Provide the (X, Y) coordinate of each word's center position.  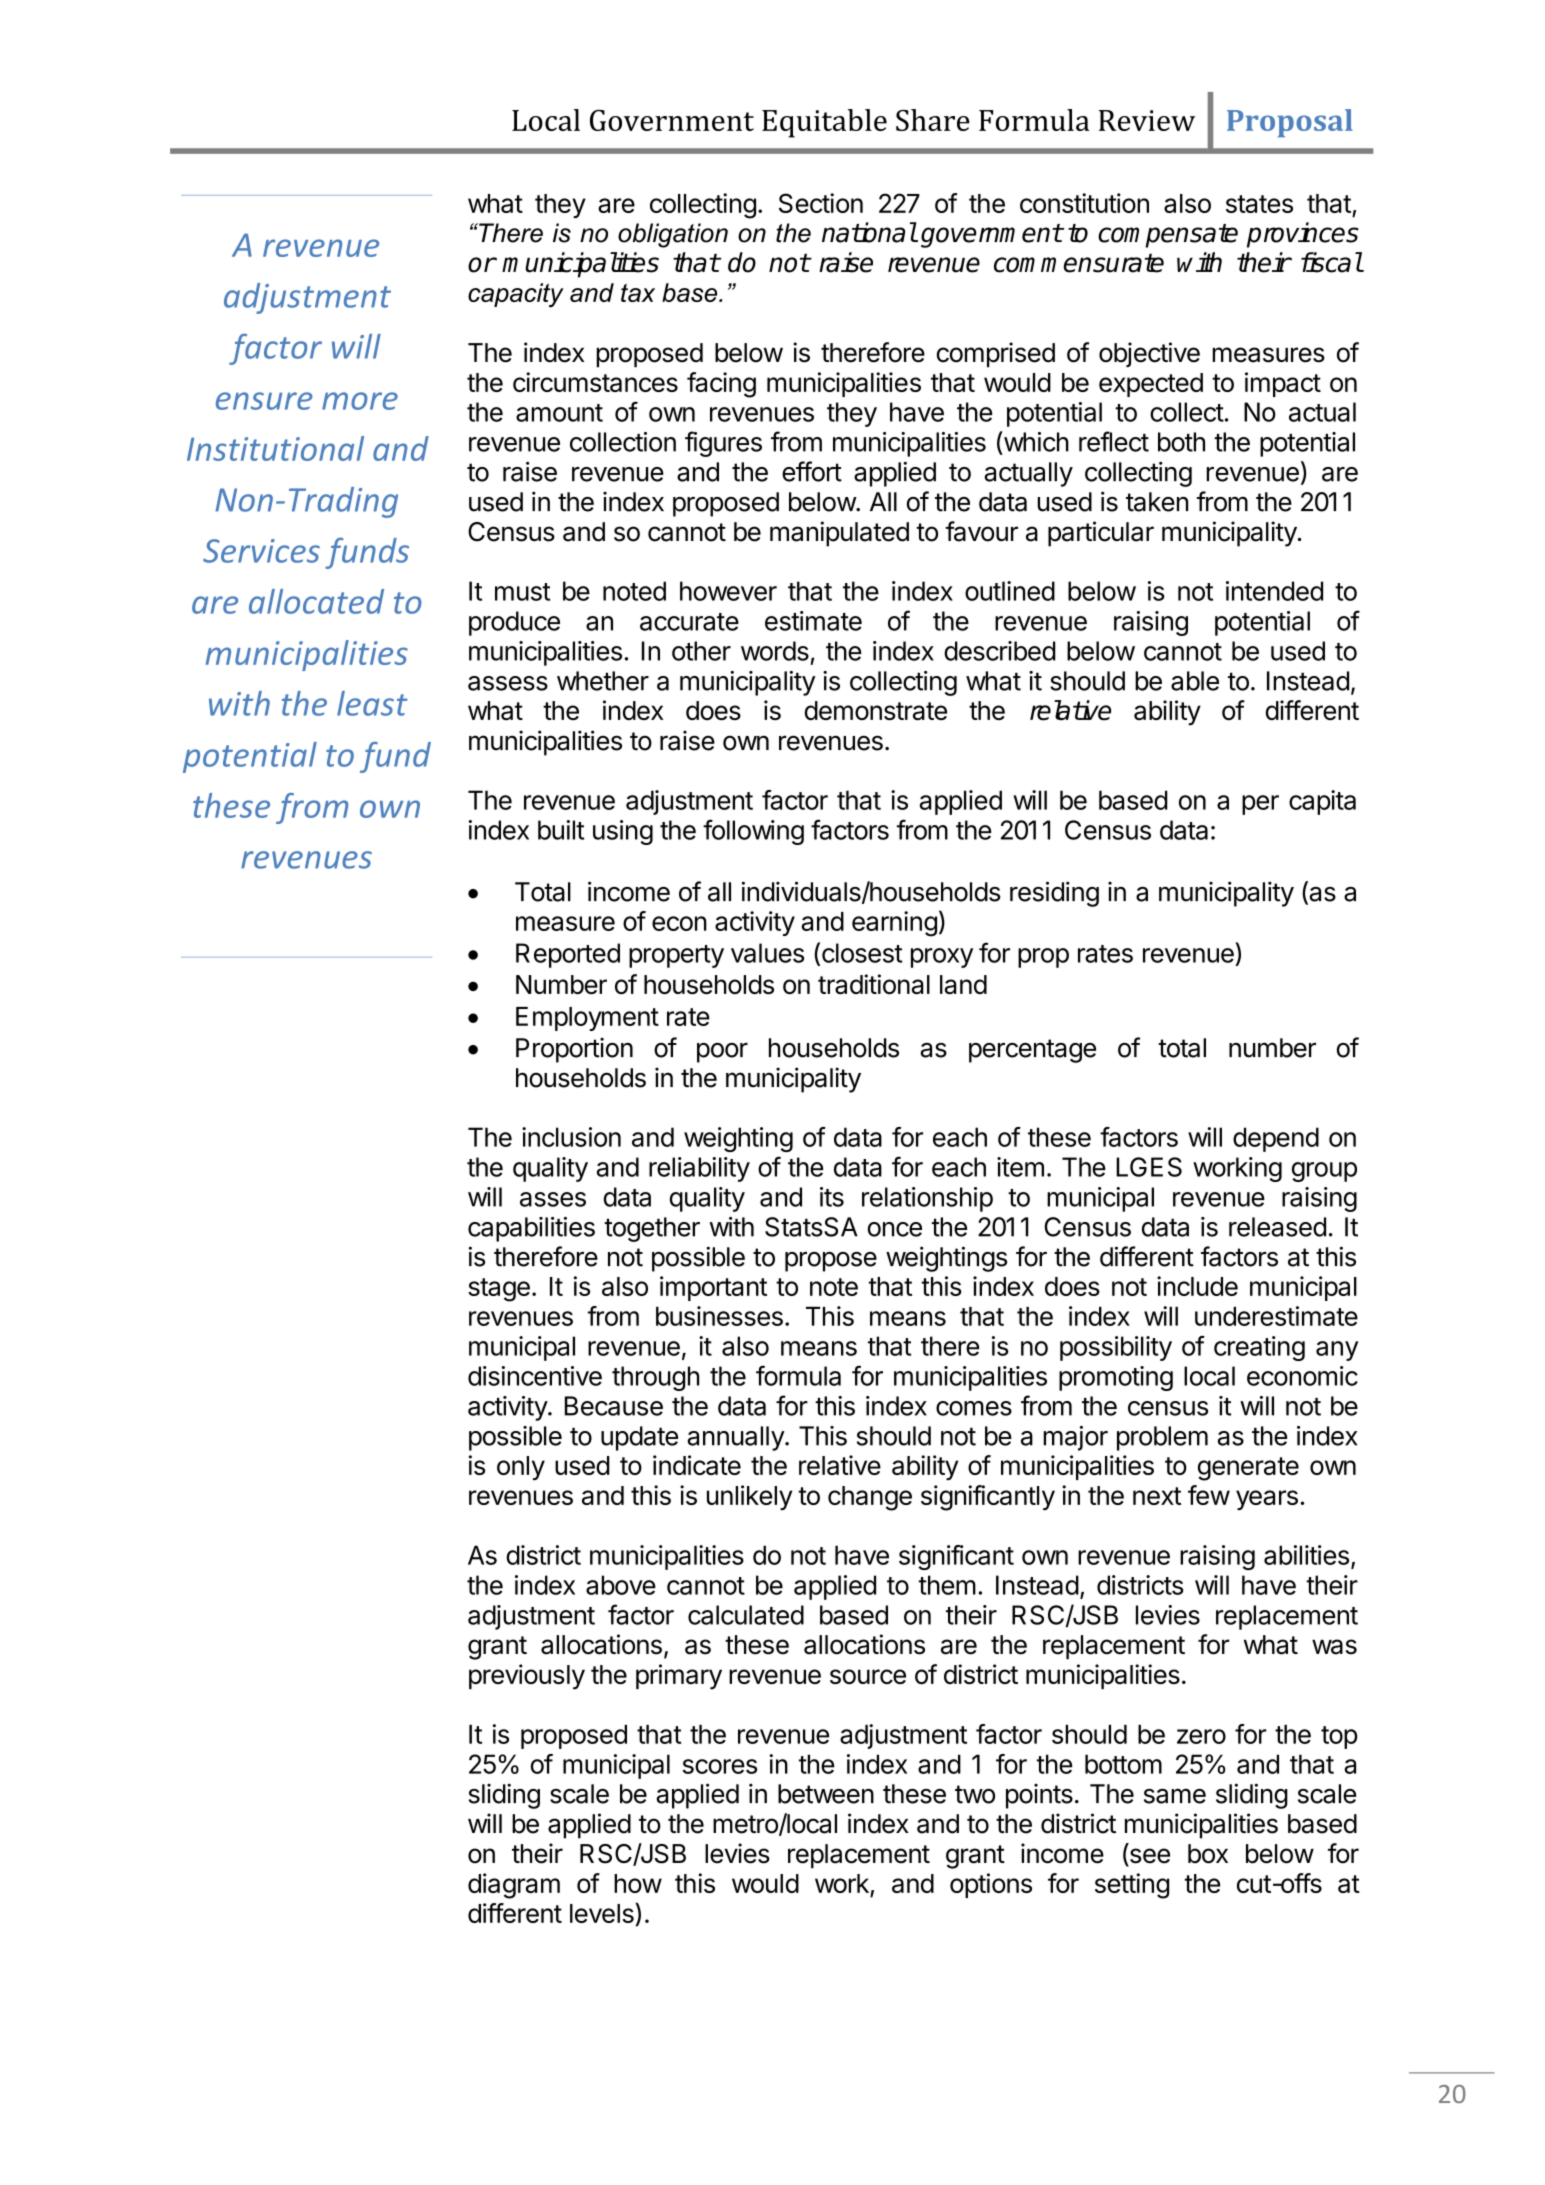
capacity (516, 295)
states (1259, 204)
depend (1276, 1139)
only (521, 1468)
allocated (316, 601)
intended (1274, 591)
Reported (568, 955)
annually (736, 1438)
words (775, 651)
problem (1162, 1438)
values (767, 953)
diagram (514, 1886)
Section (821, 203)
